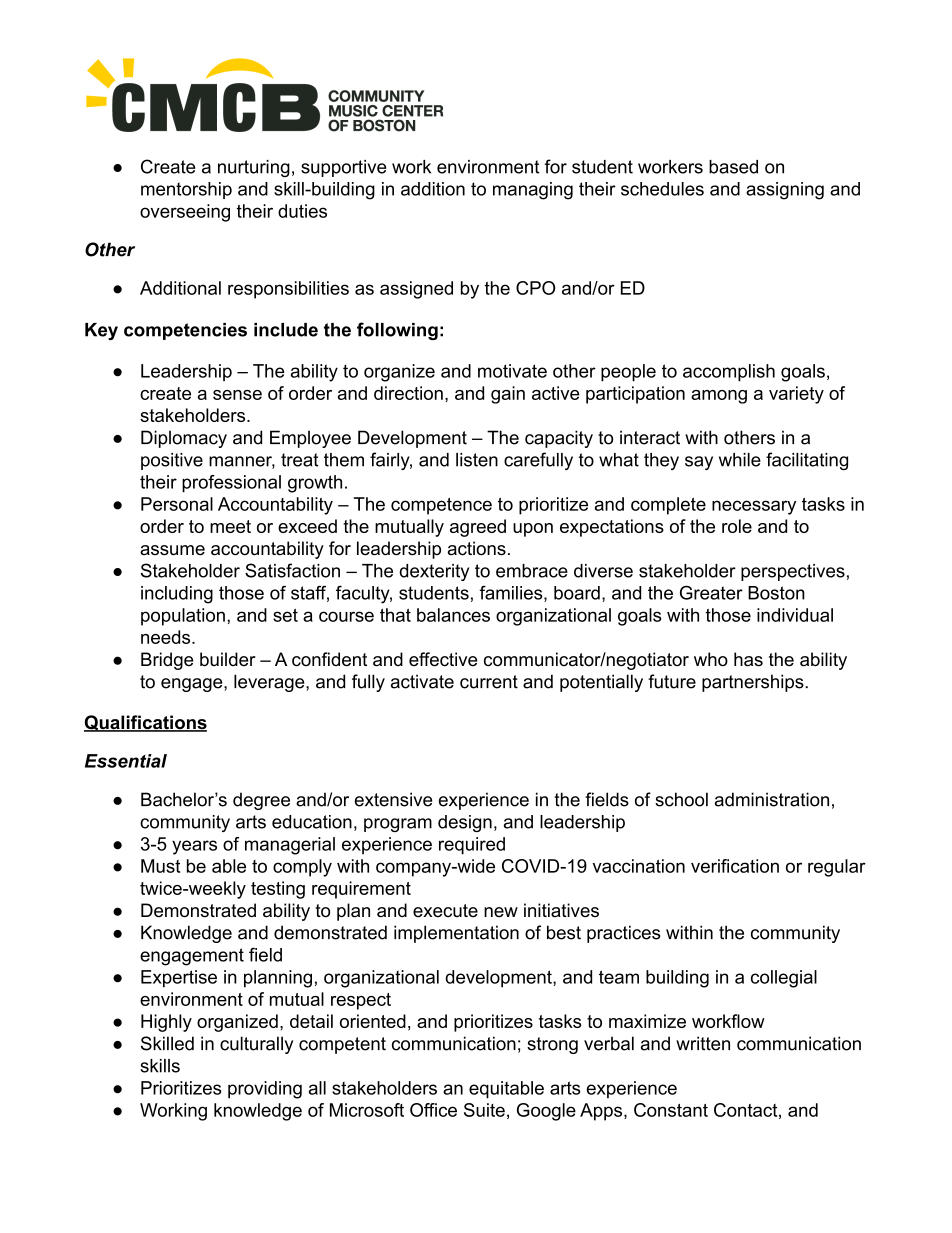 This document has height=1233, width=952. Describe the element at coordinates (533, 191) in the document. I see `managing` at that location.
